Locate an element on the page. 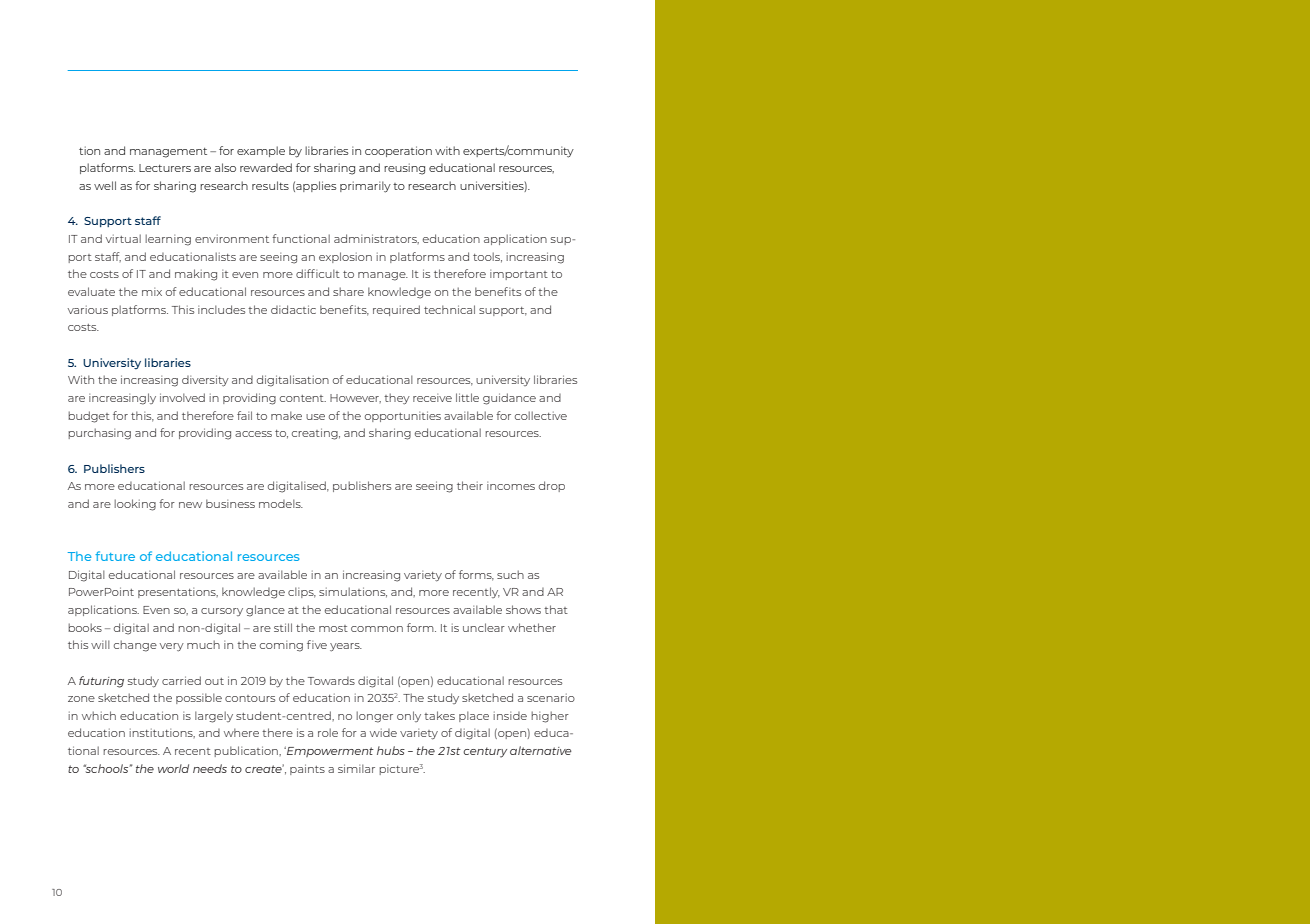 Image resolution: width=1310 pixels, height=924 pixels. incomes is located at coordinates (511, 486).
